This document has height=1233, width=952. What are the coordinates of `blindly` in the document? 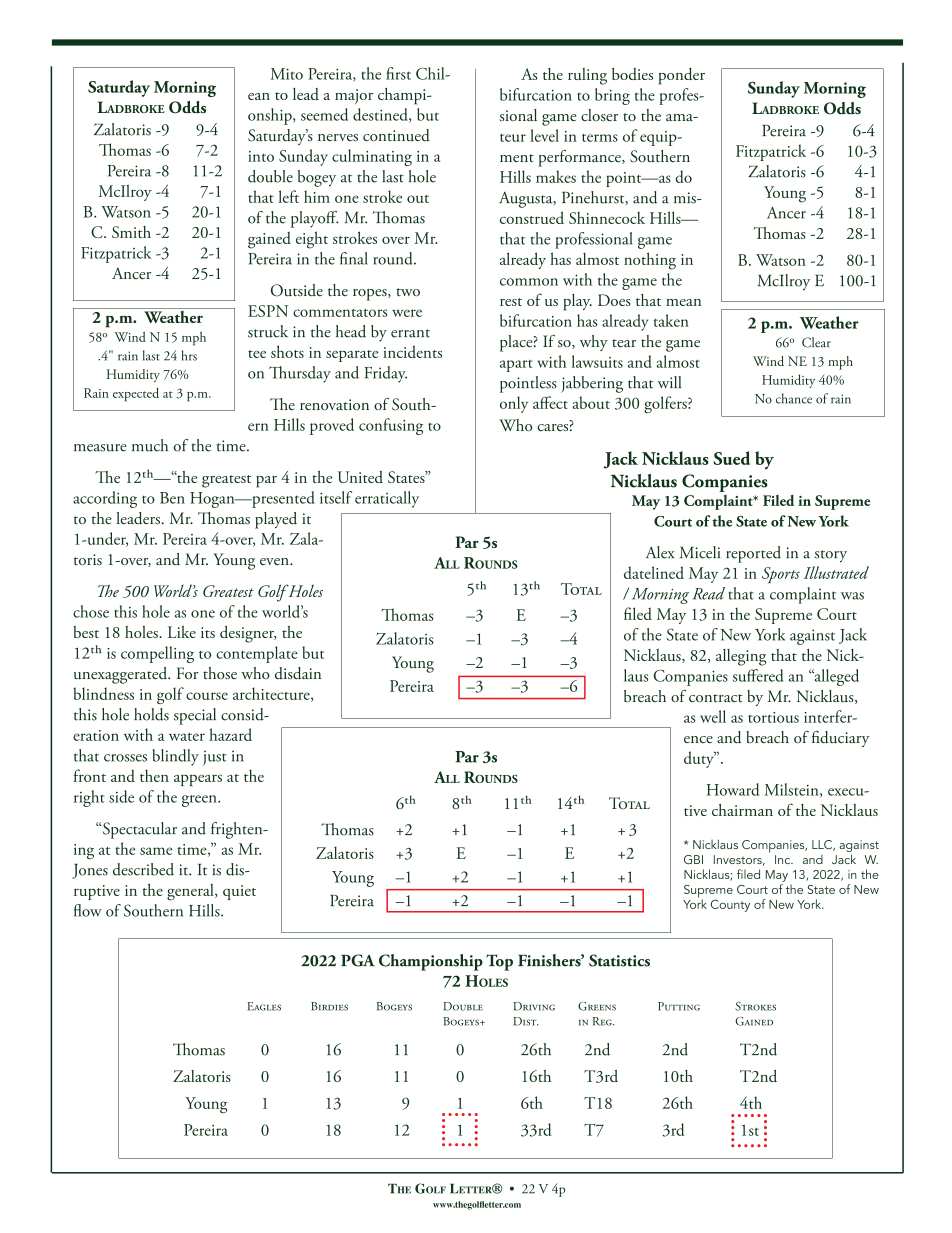 It's located at (176, 757).
